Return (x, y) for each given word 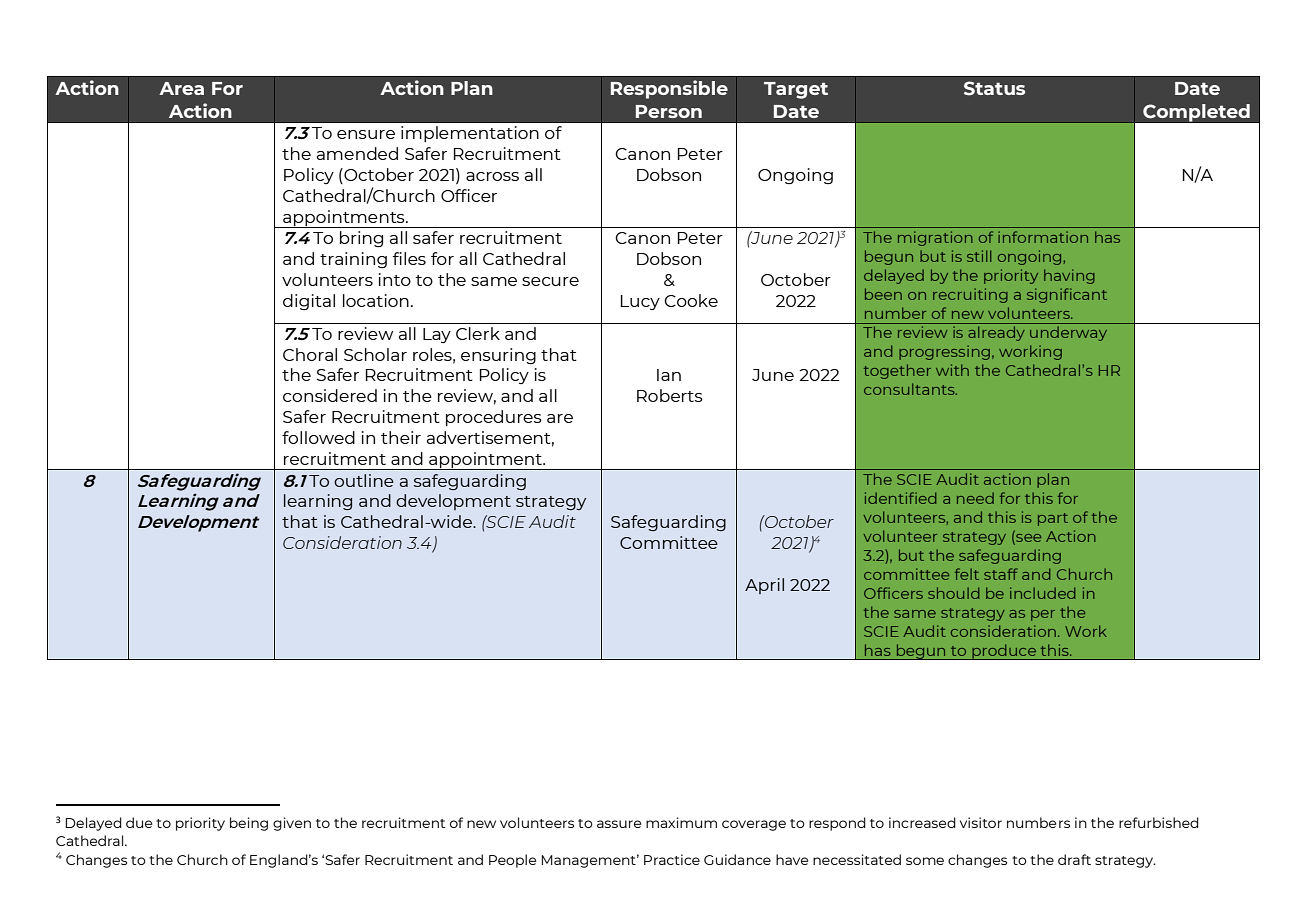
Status (994, 88)
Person (669, 111)
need (975, 498)
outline (364, 480)
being (249, 824)
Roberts (670, 395)
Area (181, 88)
